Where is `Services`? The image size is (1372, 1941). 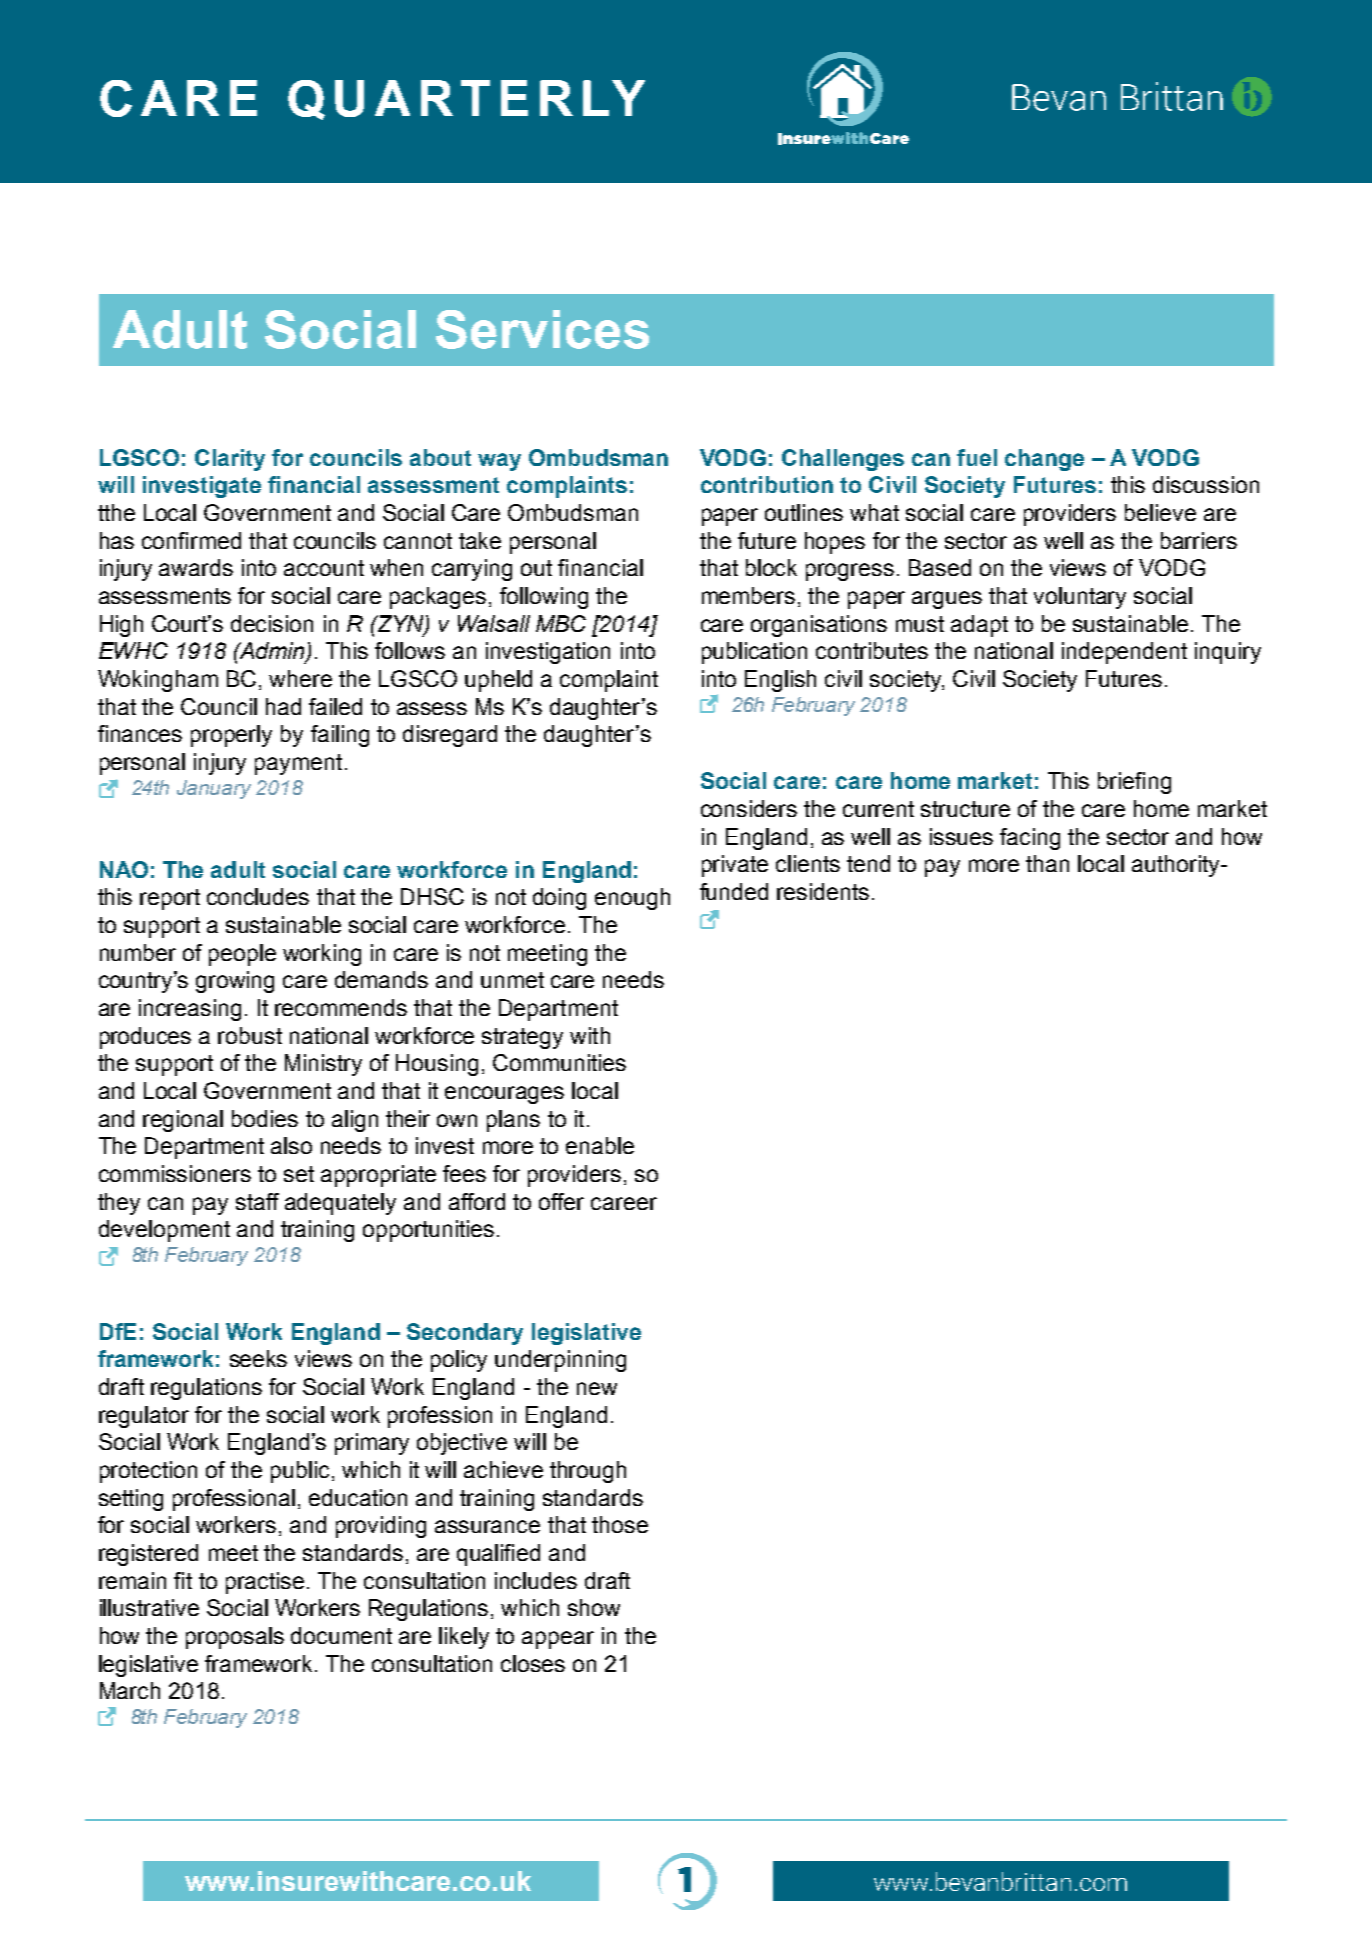 Services is located at coordinates (542, 329).
